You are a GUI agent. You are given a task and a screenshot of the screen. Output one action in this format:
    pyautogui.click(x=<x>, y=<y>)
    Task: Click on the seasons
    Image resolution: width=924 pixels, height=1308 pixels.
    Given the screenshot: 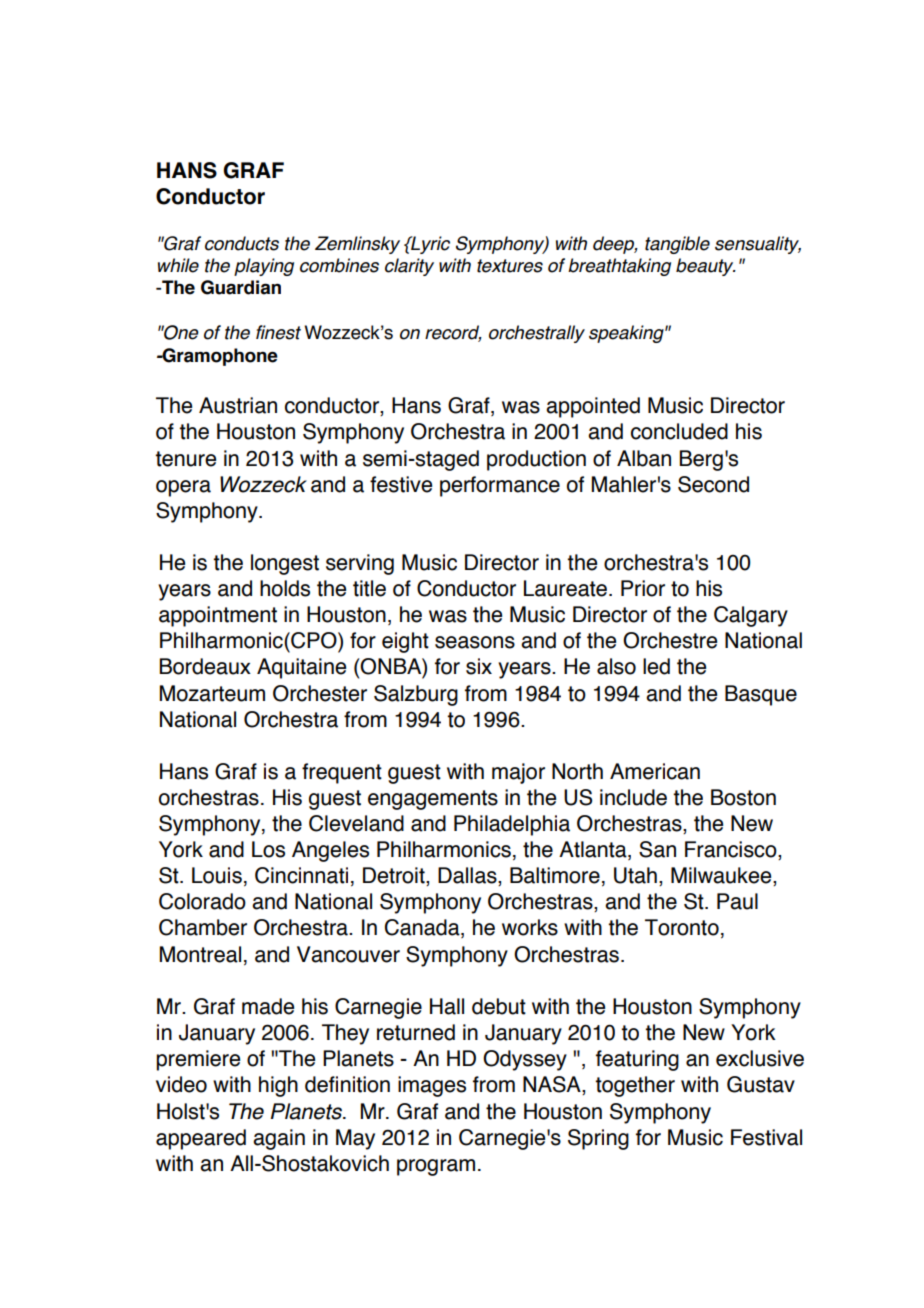 What is the action you would take?
    pyautogui.click(x=475, y=642)
